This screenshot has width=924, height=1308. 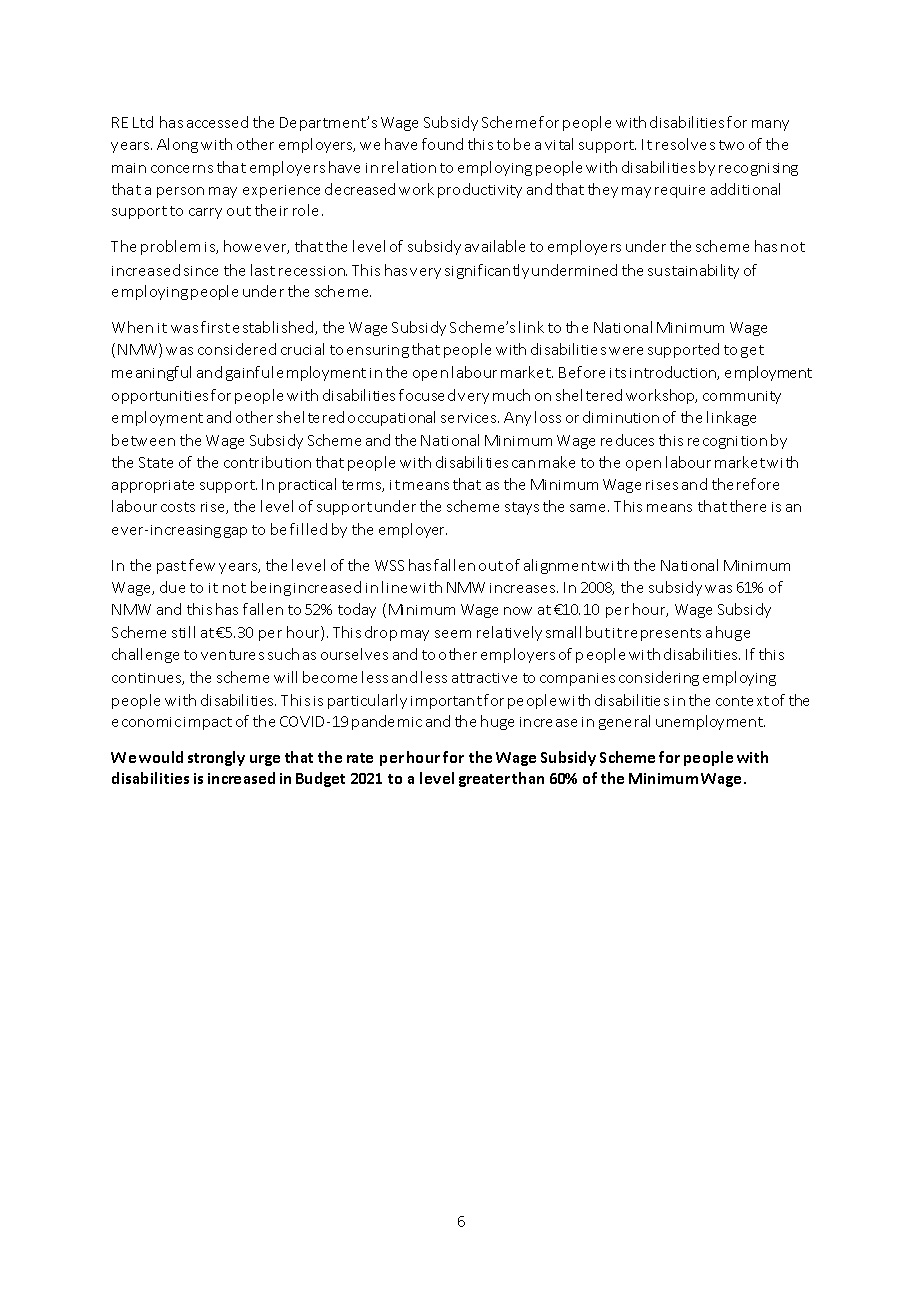 I want to click on line, so click(x=394, y=587).
